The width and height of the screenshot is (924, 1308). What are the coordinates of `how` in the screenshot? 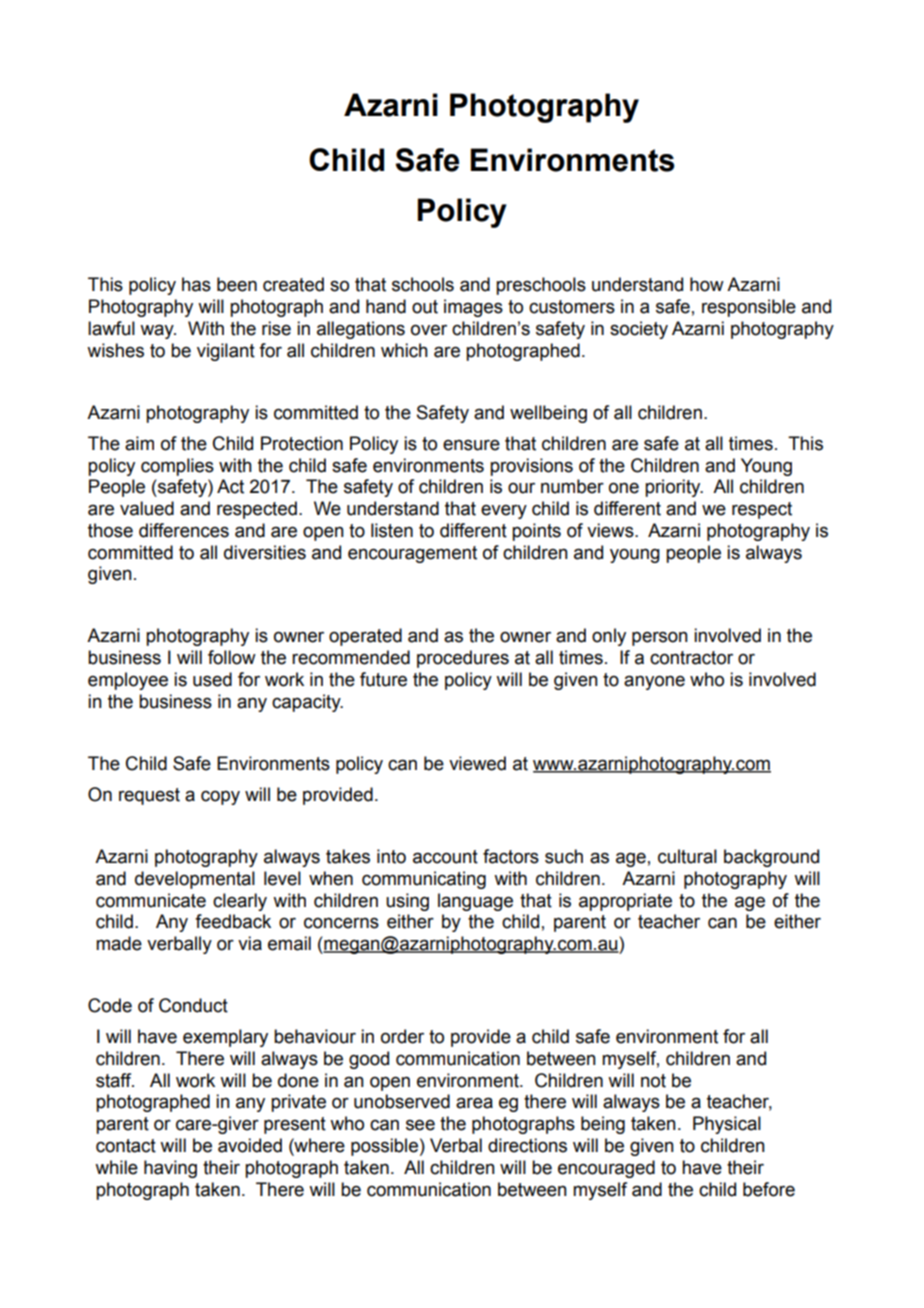 It's located at (707, 284).
